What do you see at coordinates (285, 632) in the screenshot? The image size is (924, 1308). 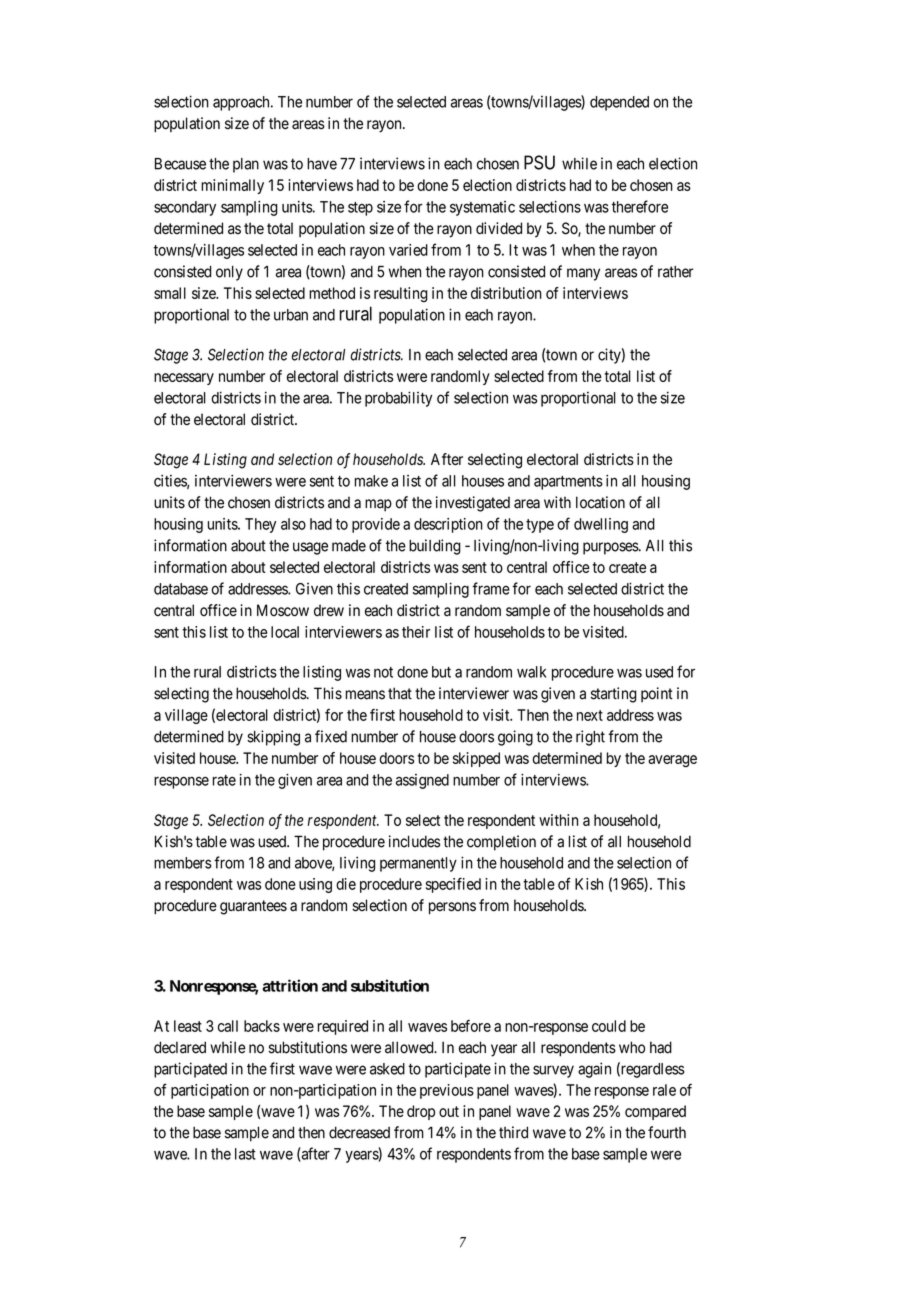 I see `local` at bounding box center [285, 632].
